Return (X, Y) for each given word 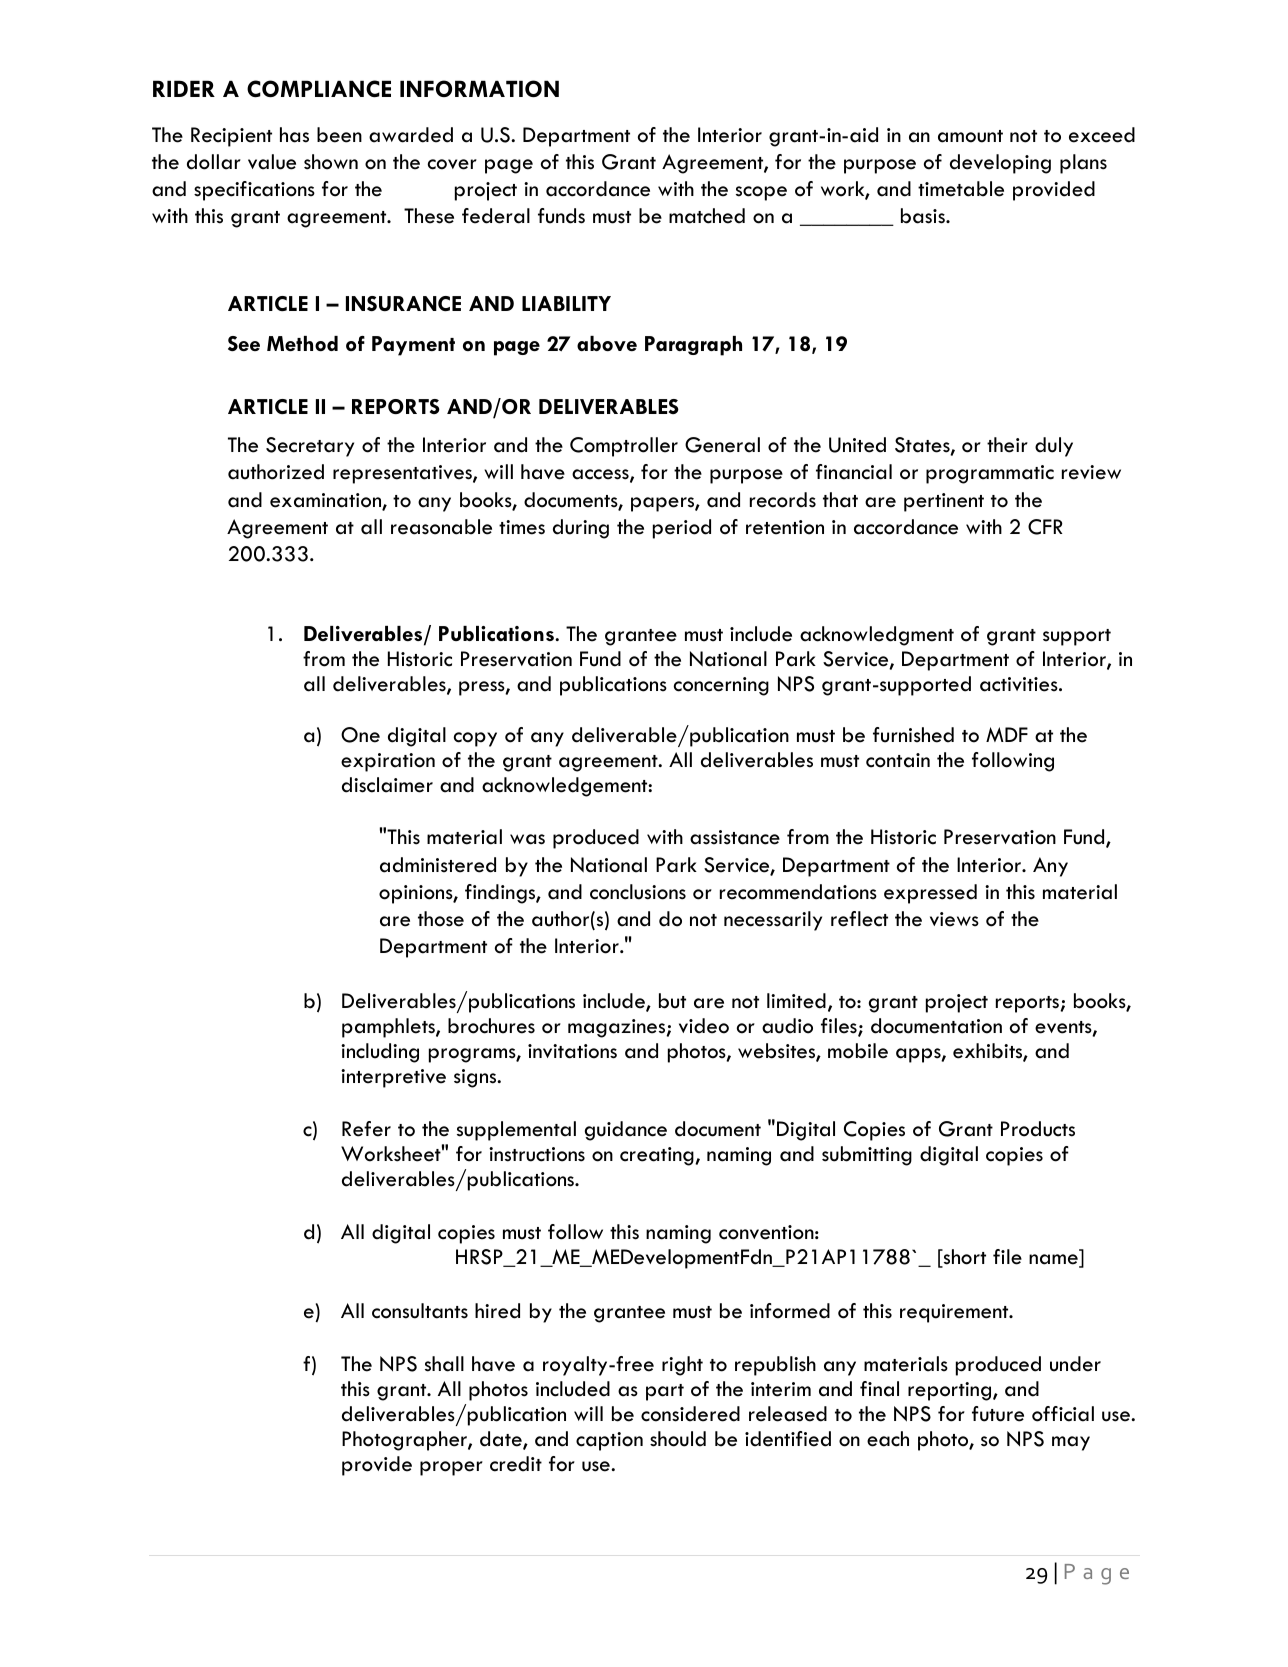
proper (451, 1468)
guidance (626, 1131)
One (360, 735)
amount (970, 136)
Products (1038, 1129)
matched (707, 216)
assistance (735, 837)
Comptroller (624, 447)
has (294, 135)
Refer (366, 1129)
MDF (1007, 734)
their (1007, 445)
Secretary (310, 447)
